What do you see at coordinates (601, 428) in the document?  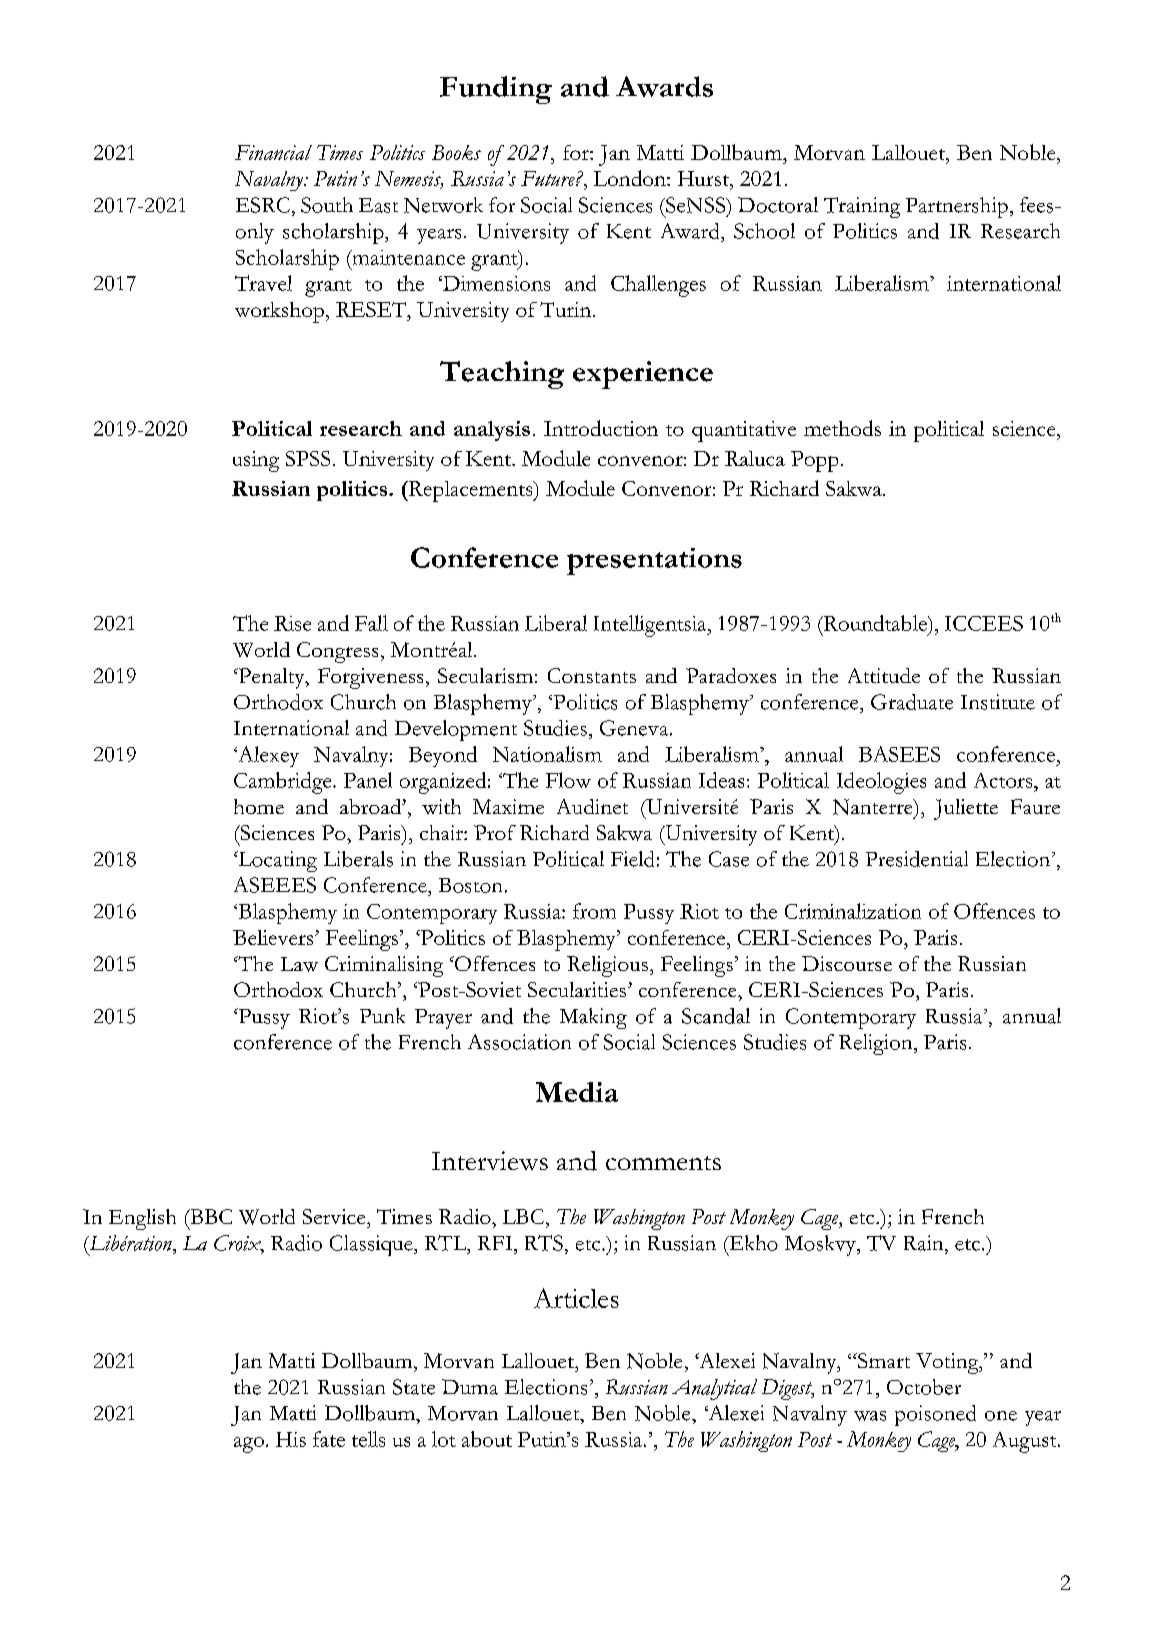 I see `Introduction` at bounding box center [601, 428].
